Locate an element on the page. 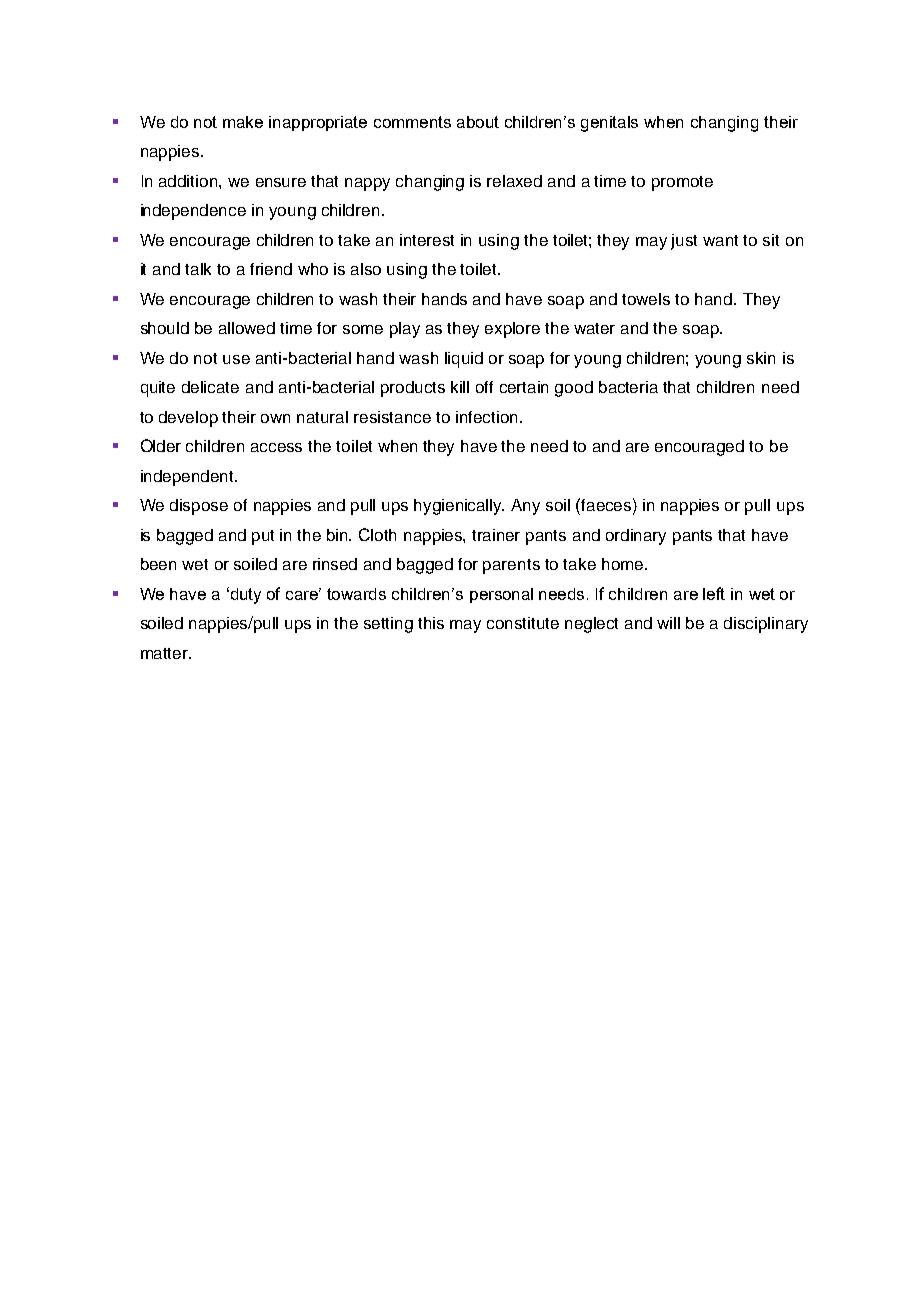  hygienically is located at coordinates (459, 507).
